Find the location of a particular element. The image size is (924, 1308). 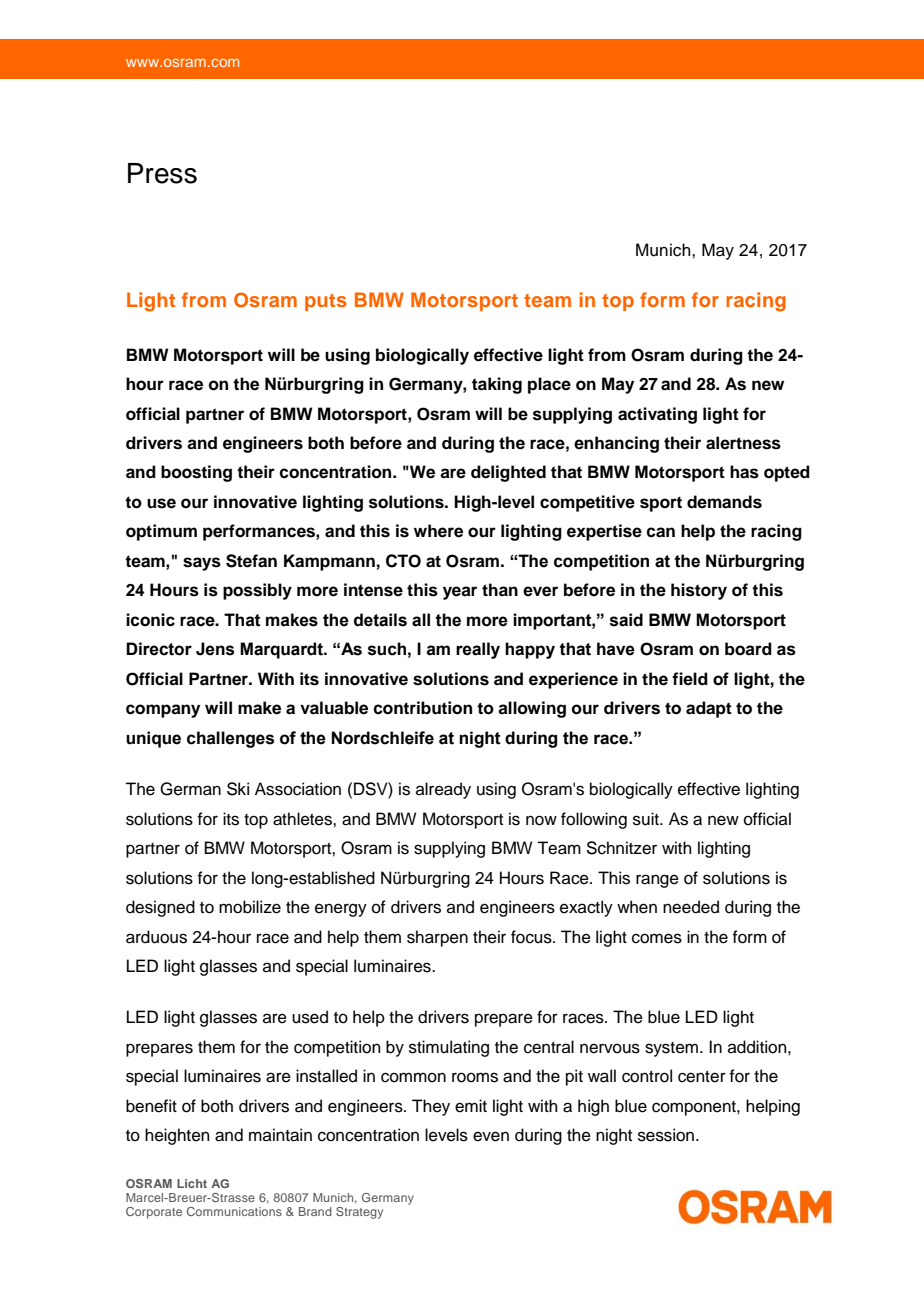

puts is located at coordinates (326, 302).
